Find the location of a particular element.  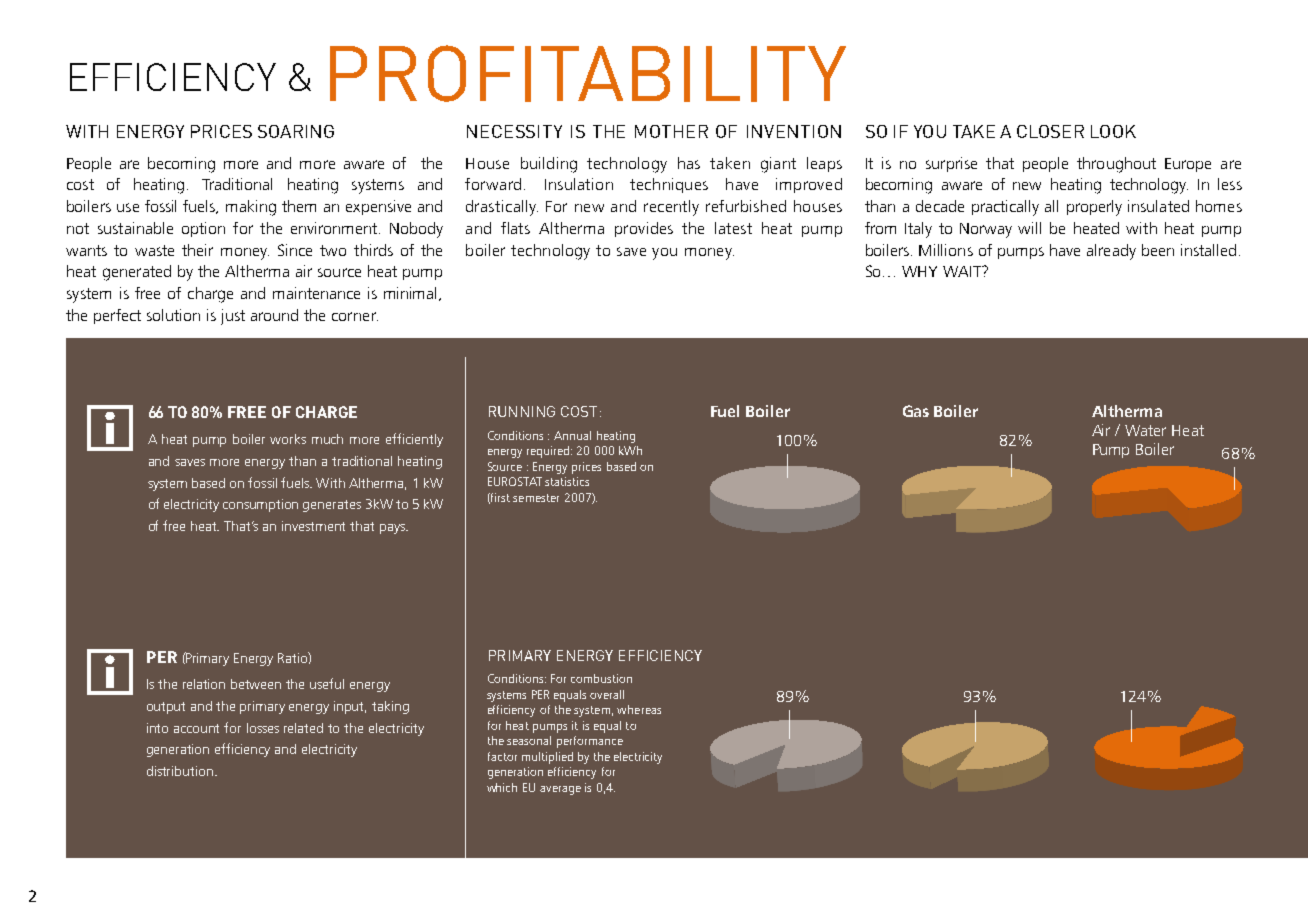

just is located at coordinates (233, 317).
